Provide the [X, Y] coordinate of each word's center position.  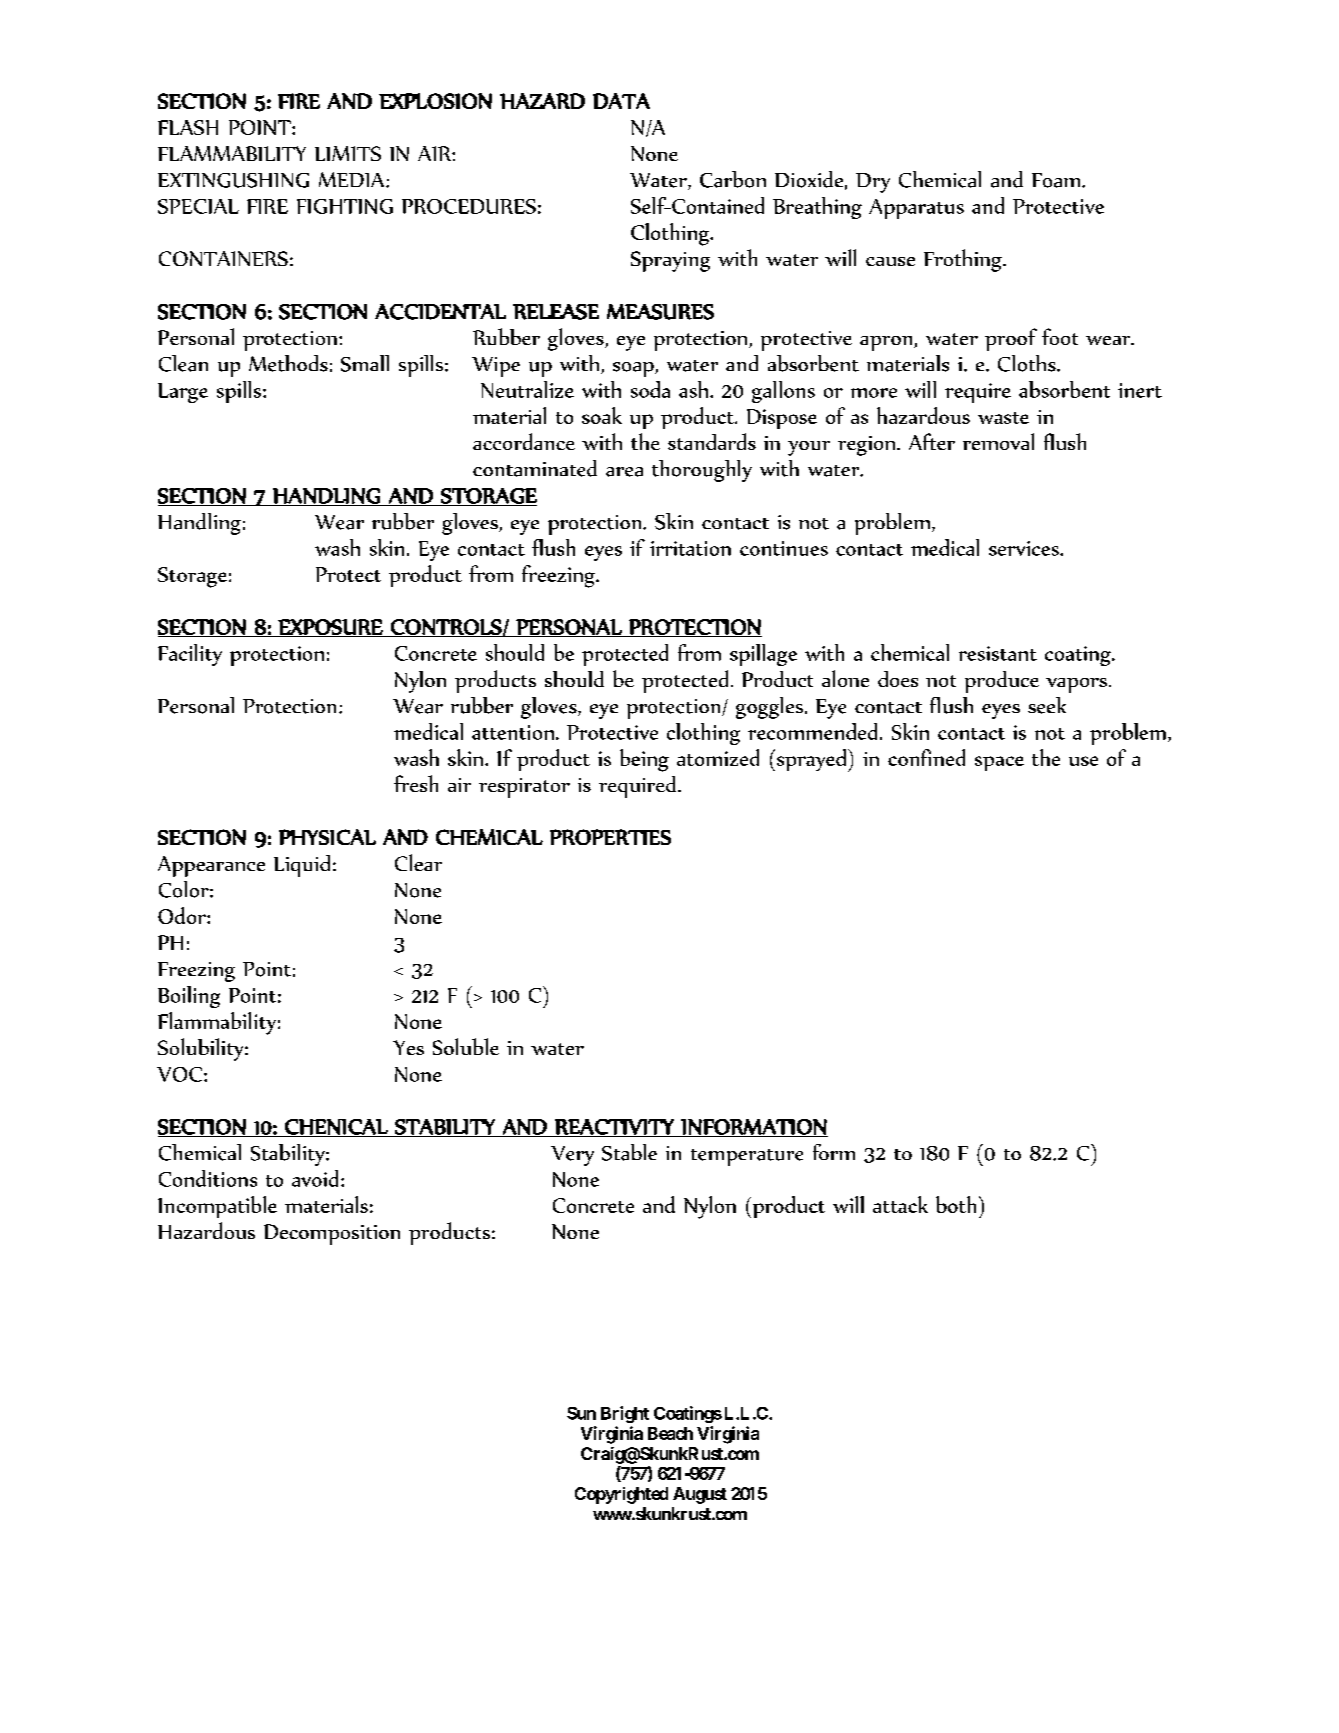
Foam [1057, 180]
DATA [621, 101]
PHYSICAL [327, 837]
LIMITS [348, 153]
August [700, 1495]
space [999, 763]
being [644, 760]
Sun [581, 1413]
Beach [670, 1433]
